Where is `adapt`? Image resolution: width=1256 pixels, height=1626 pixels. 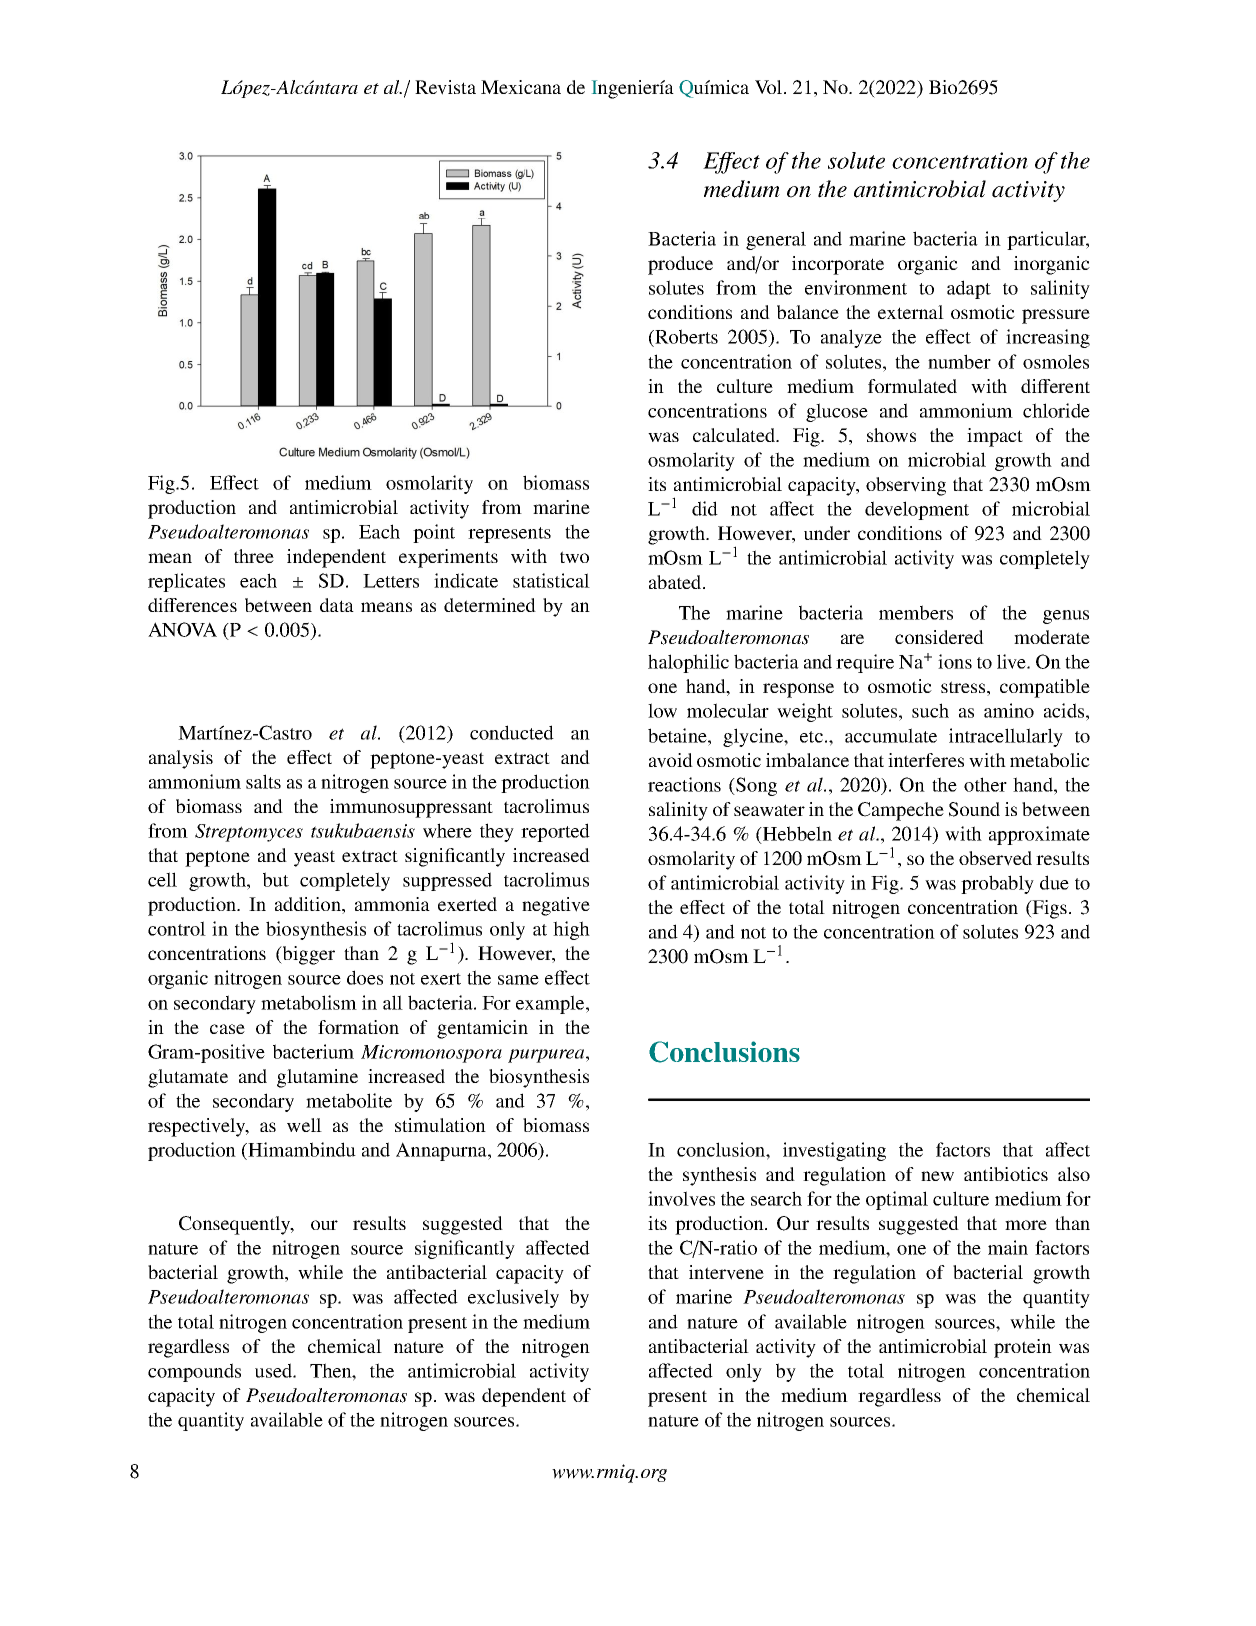 adapt is located at coordinates (969, 289).
